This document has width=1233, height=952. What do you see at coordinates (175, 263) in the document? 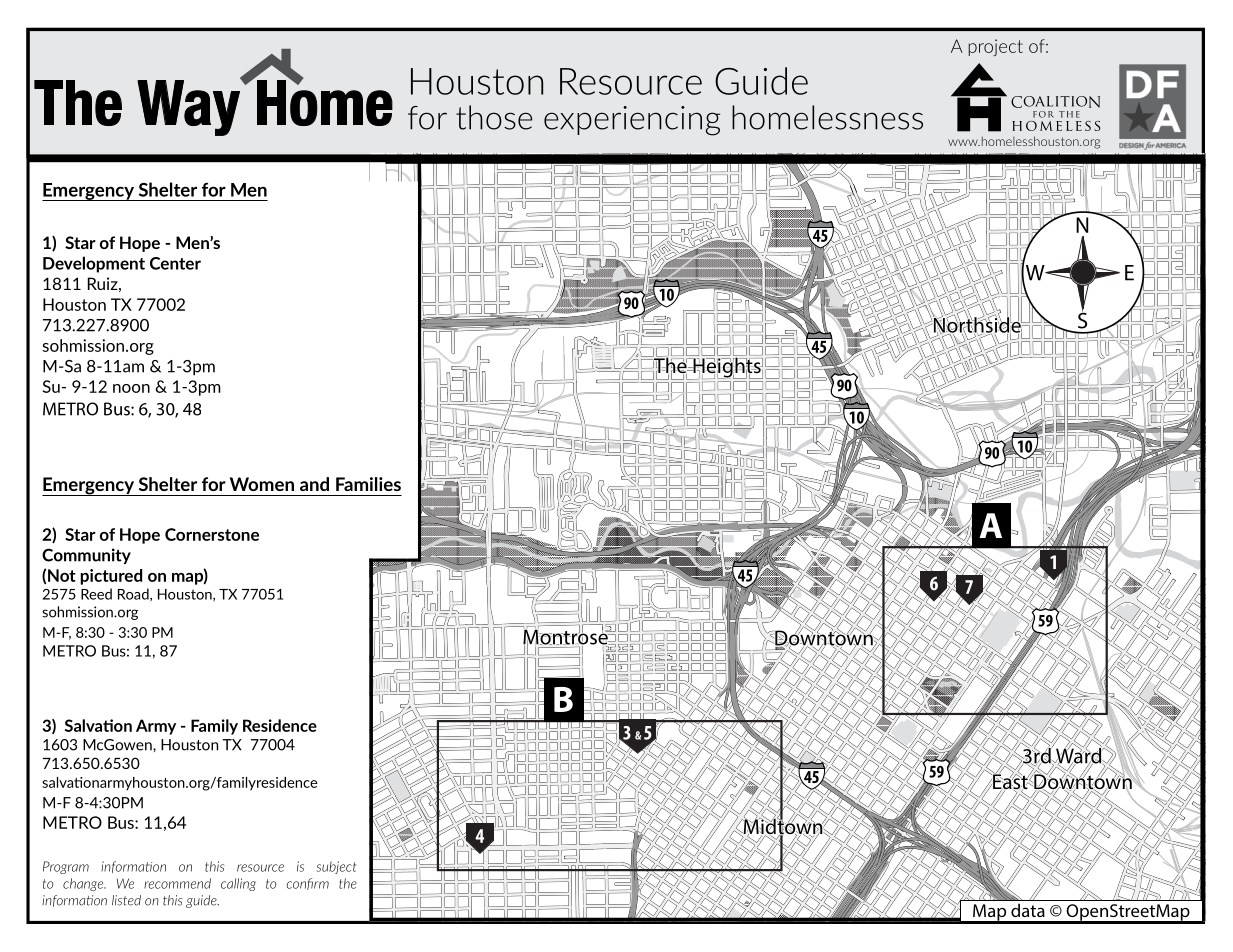
I see `Center` at bounding box center [175, 263].
